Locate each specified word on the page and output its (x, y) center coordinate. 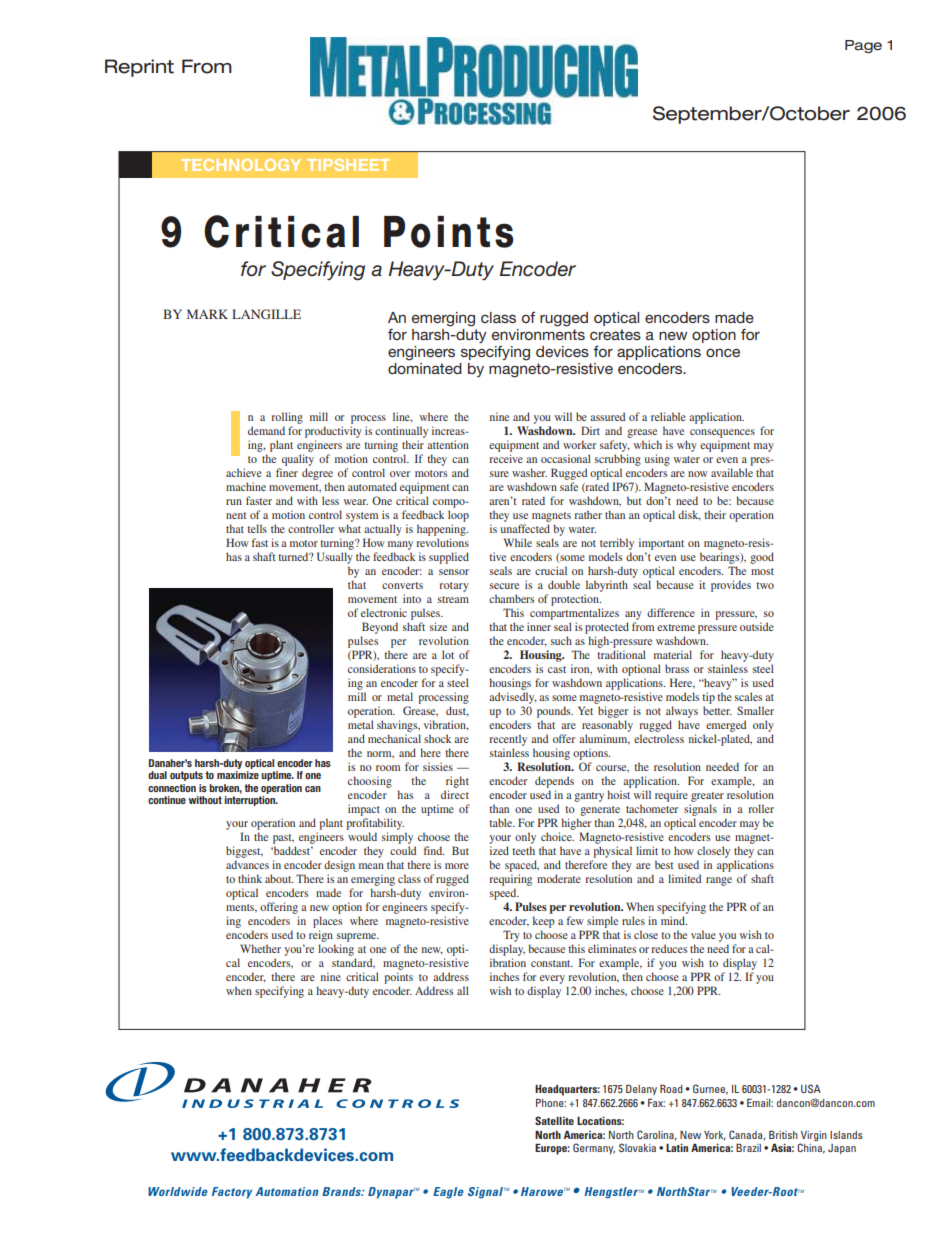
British (783, 1134)
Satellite (554, 1120)
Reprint (139, 68)
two (765, 585)
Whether (260, 948)
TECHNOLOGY (241, 165)
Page (863, 46)
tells (257, 528)
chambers (511, 598)
